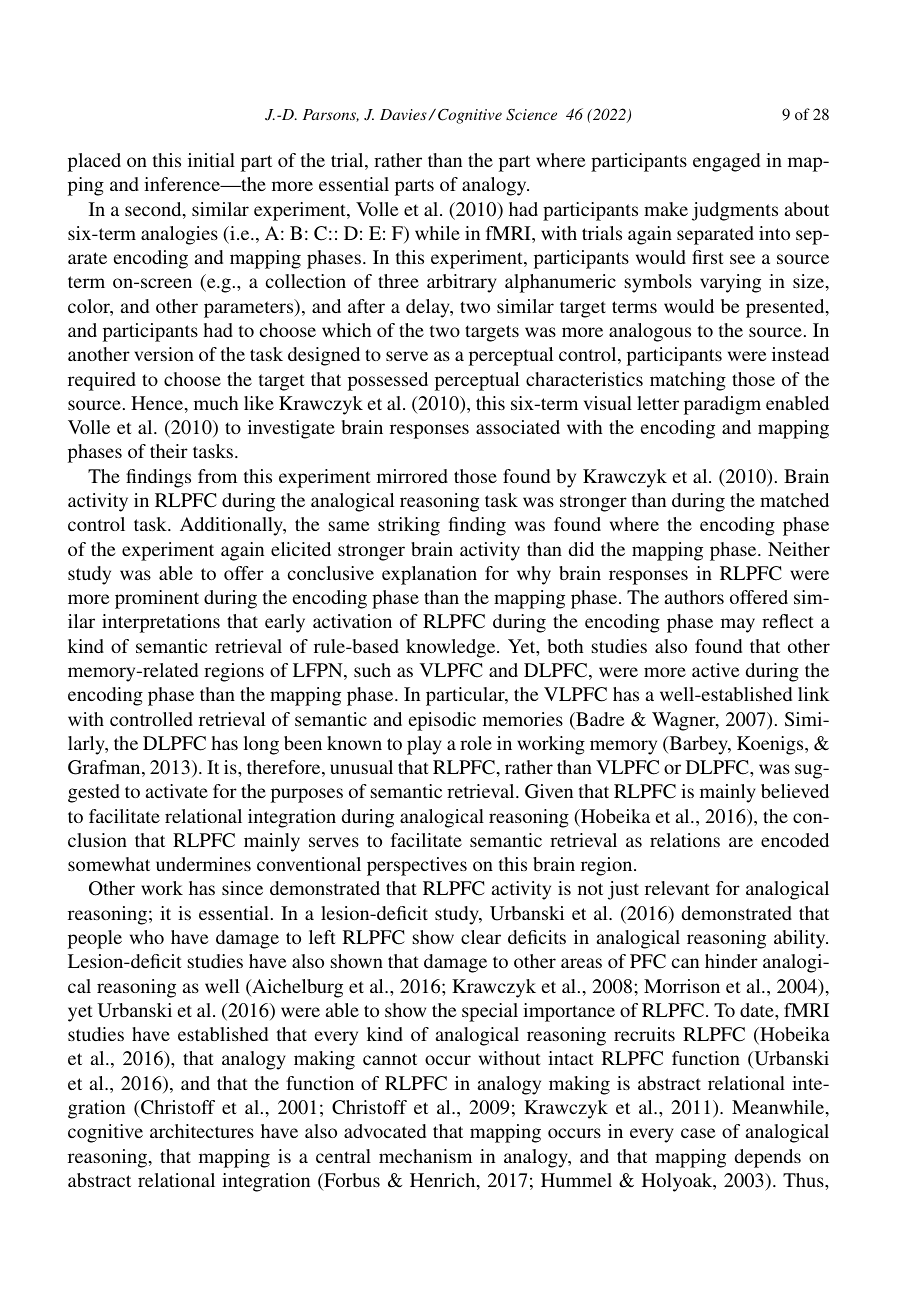 Image resolution: width=911 pixels, height=1316 pixels. Describe the element at coordinates (698, 1133) in the document. I see `case` at that location.
